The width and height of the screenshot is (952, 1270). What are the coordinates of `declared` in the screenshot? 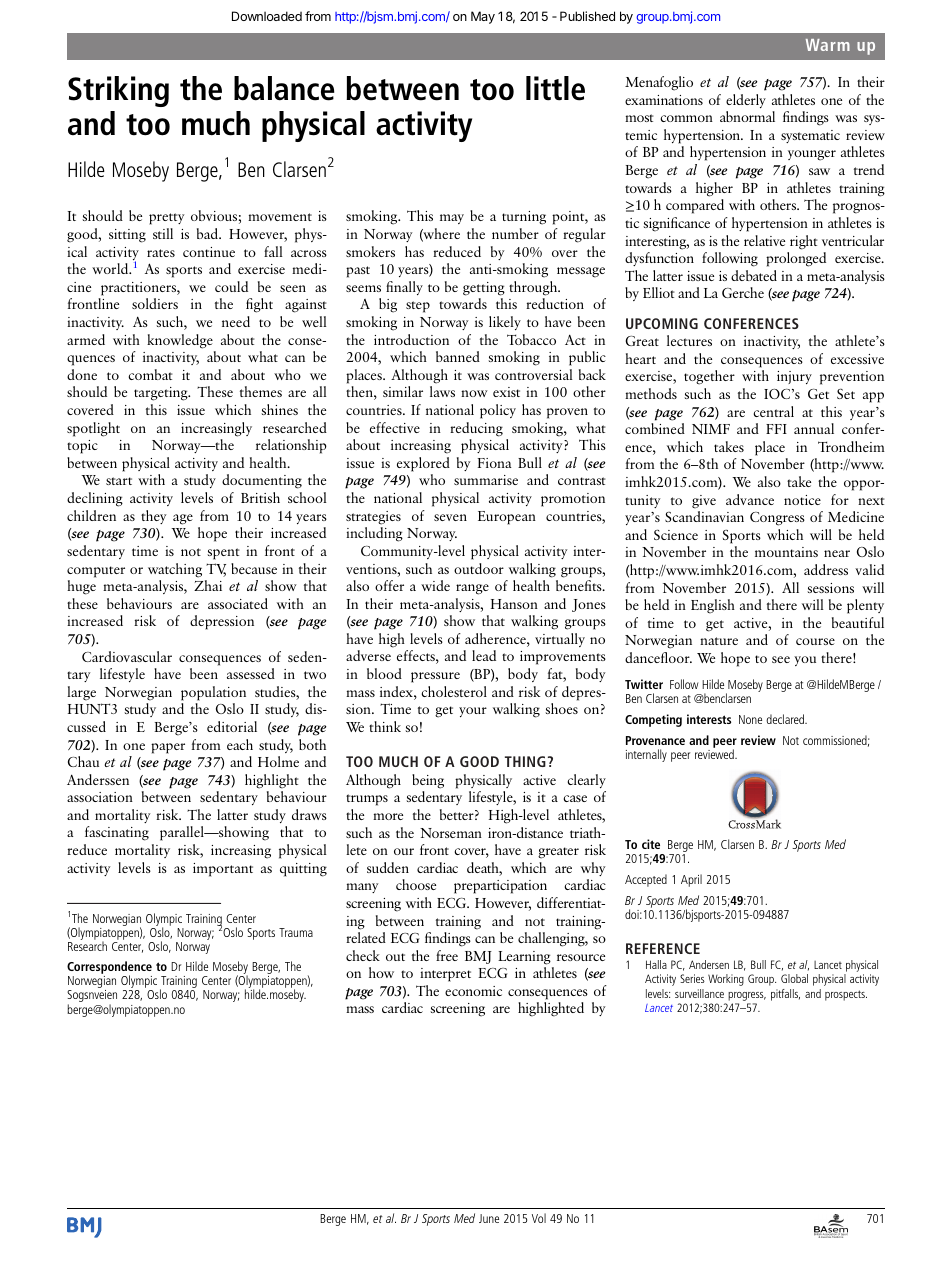 It's located at (786, 719).
